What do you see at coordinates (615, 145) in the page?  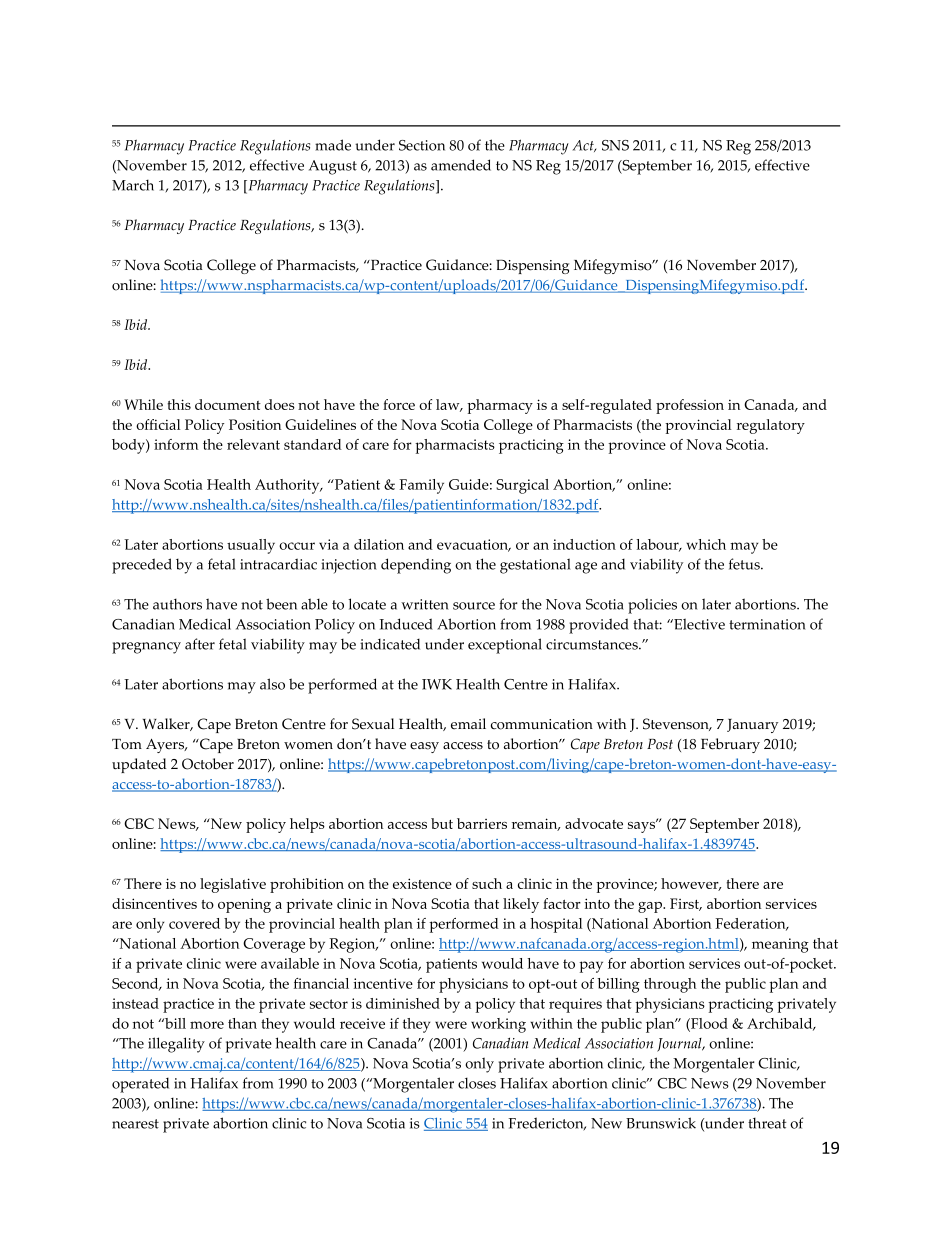 I see `SNS` at bounding box center [615, 145].
